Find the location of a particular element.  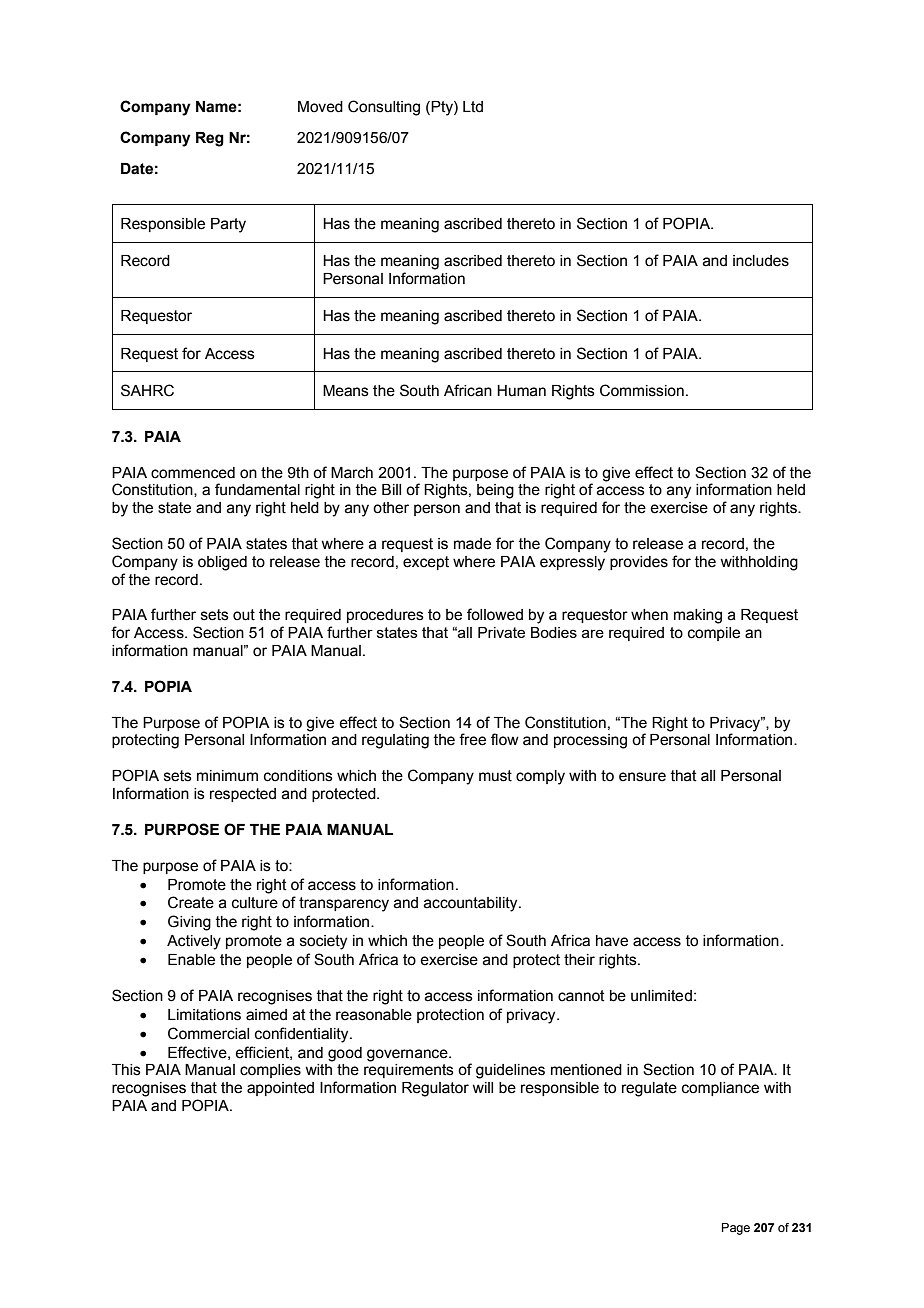

accountability is located at coordinates (472, 904).
